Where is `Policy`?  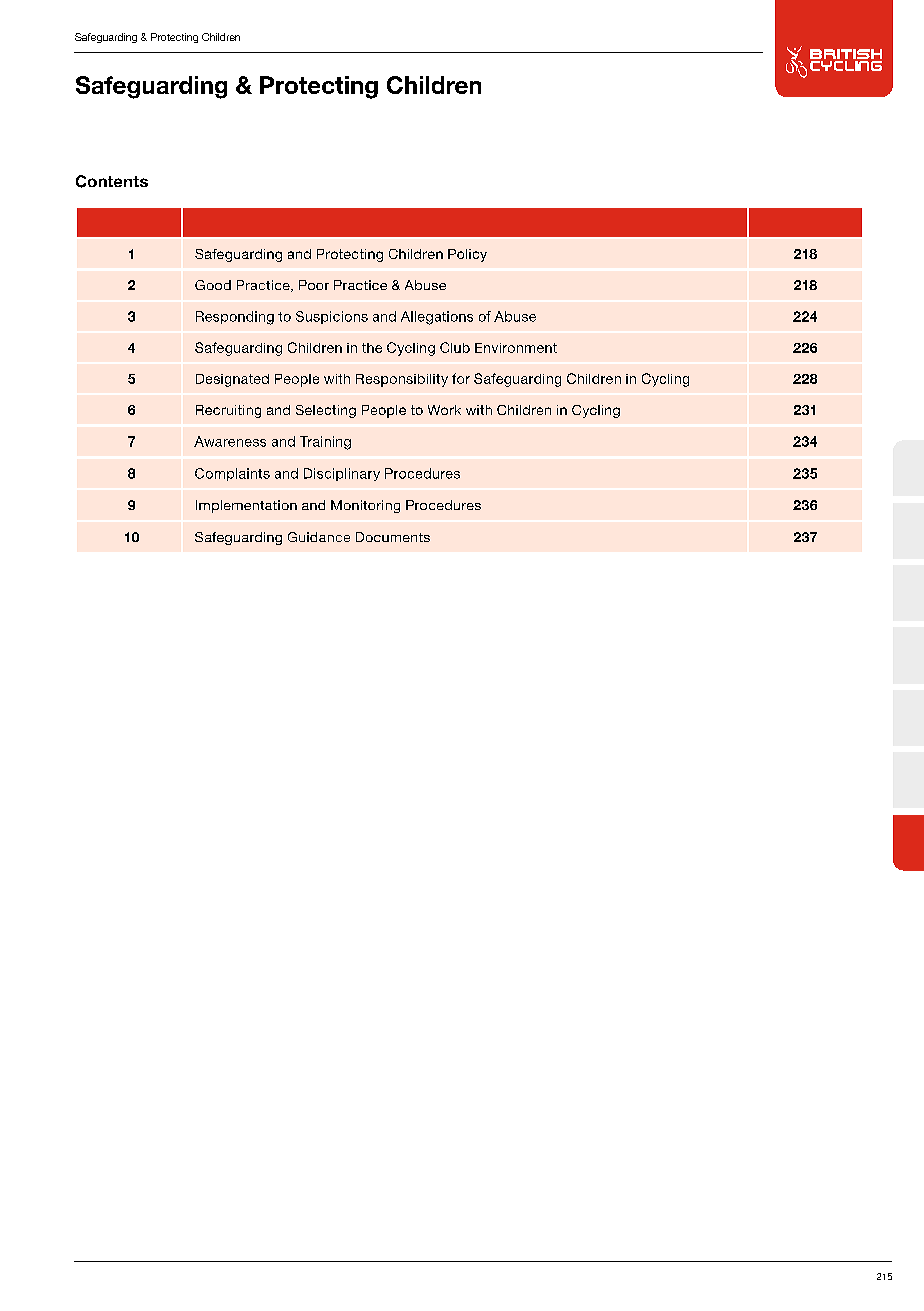 Policy is located at coordinates (467, 255).
